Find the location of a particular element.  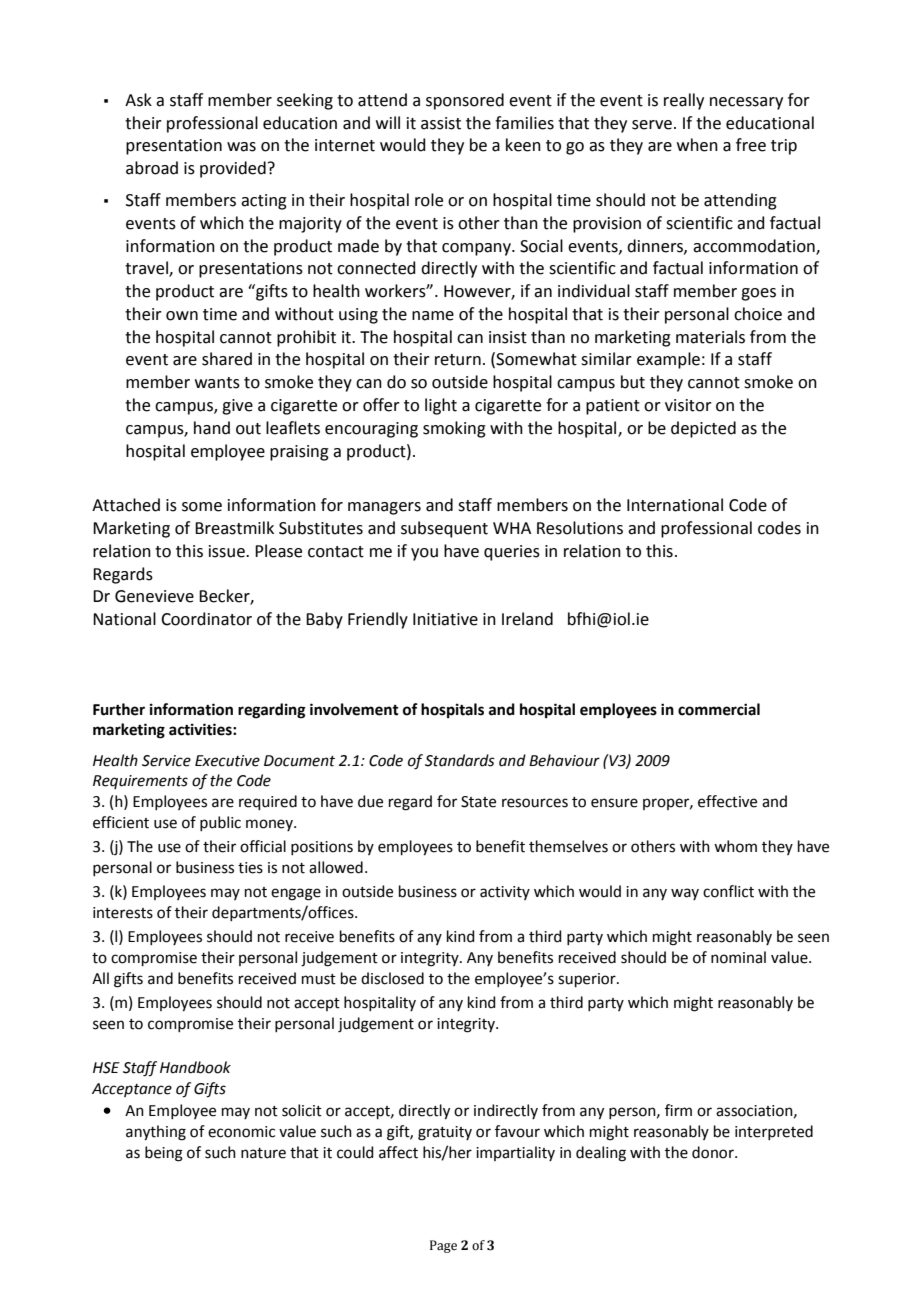

State is located at coordinates (478, 802).
